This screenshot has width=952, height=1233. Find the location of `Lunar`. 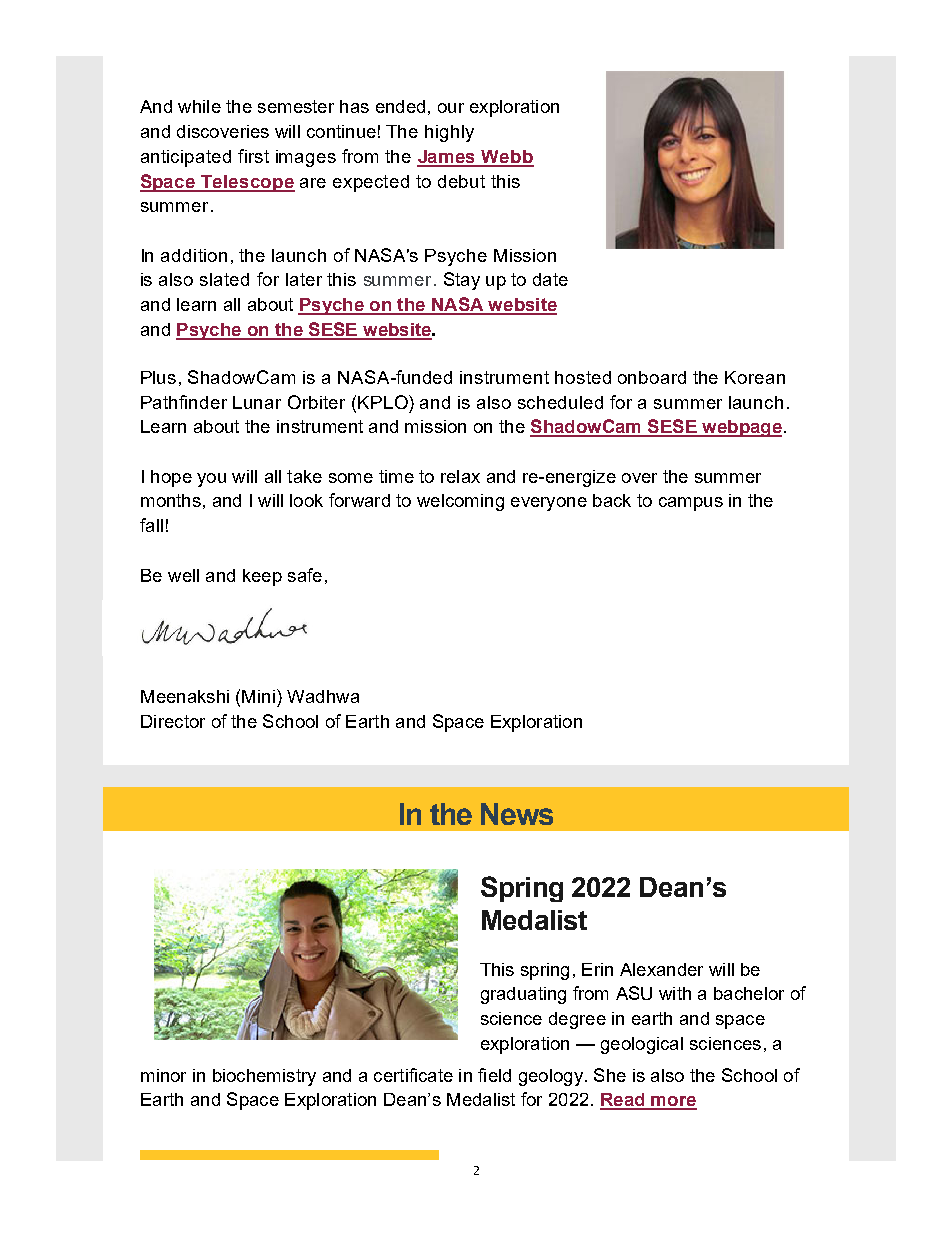

Lunar is located at coordinates (257, 402).
